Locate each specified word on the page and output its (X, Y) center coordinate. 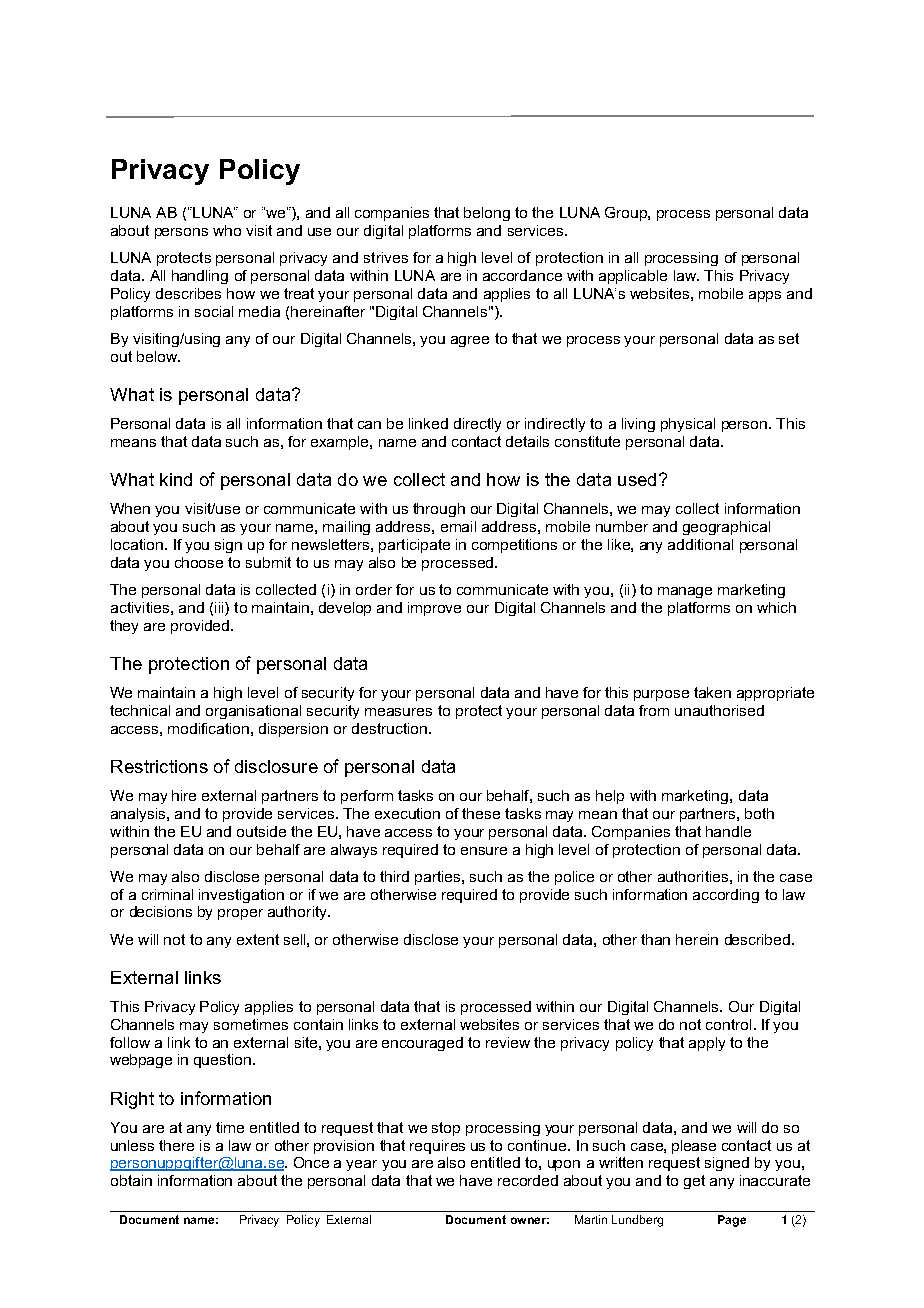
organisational (253, 712)
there (176, 1145)
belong (487, 214)
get (694, 1182)
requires (437, 1147)
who (227, 230)
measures (398, 712)
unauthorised (719, 710)
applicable (633, 277)
